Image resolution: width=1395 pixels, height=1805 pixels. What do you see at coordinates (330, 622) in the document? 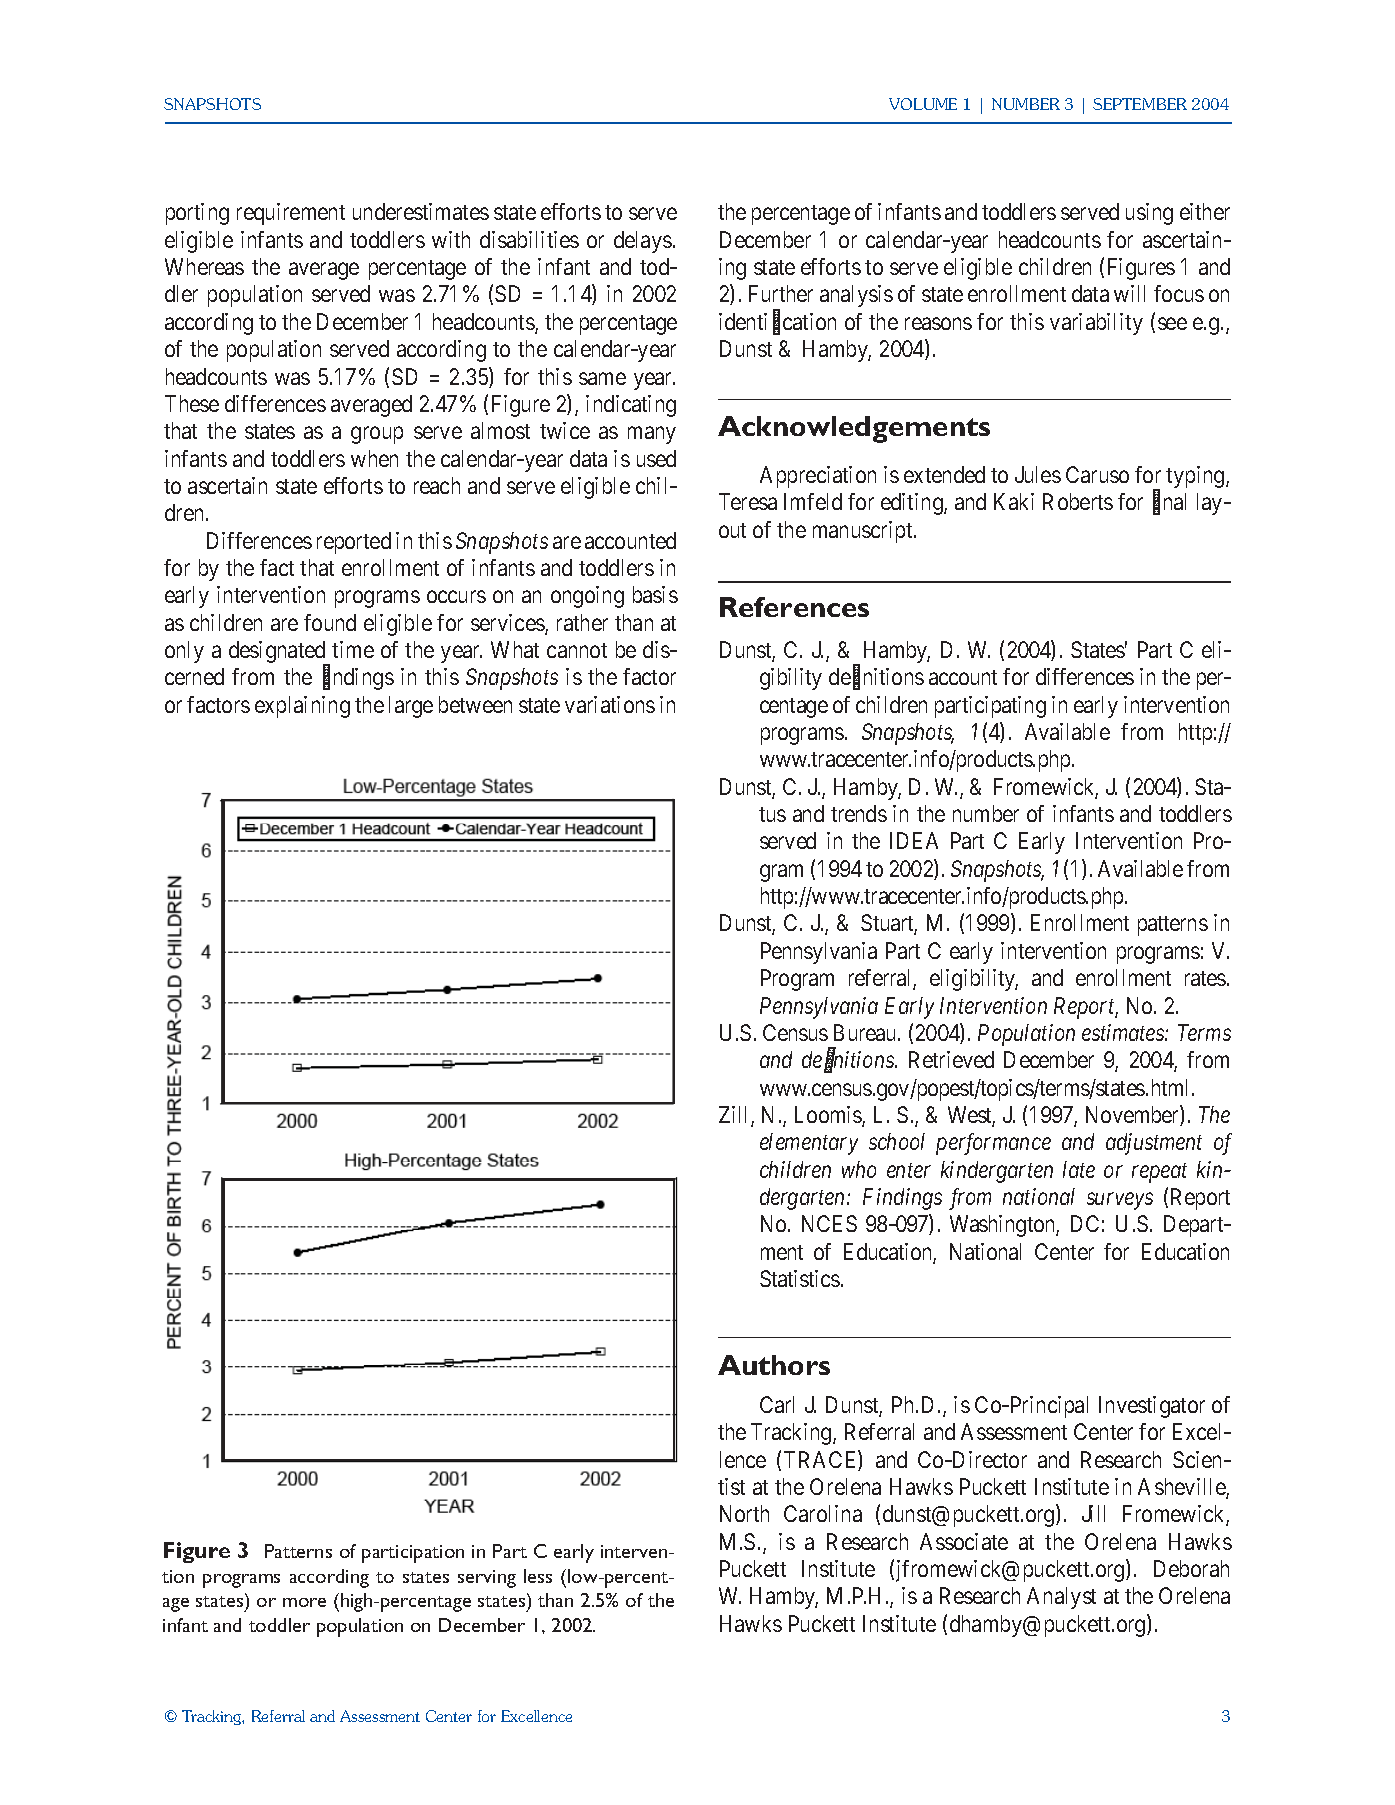
I see `found` at bounding box center [330, 622].
